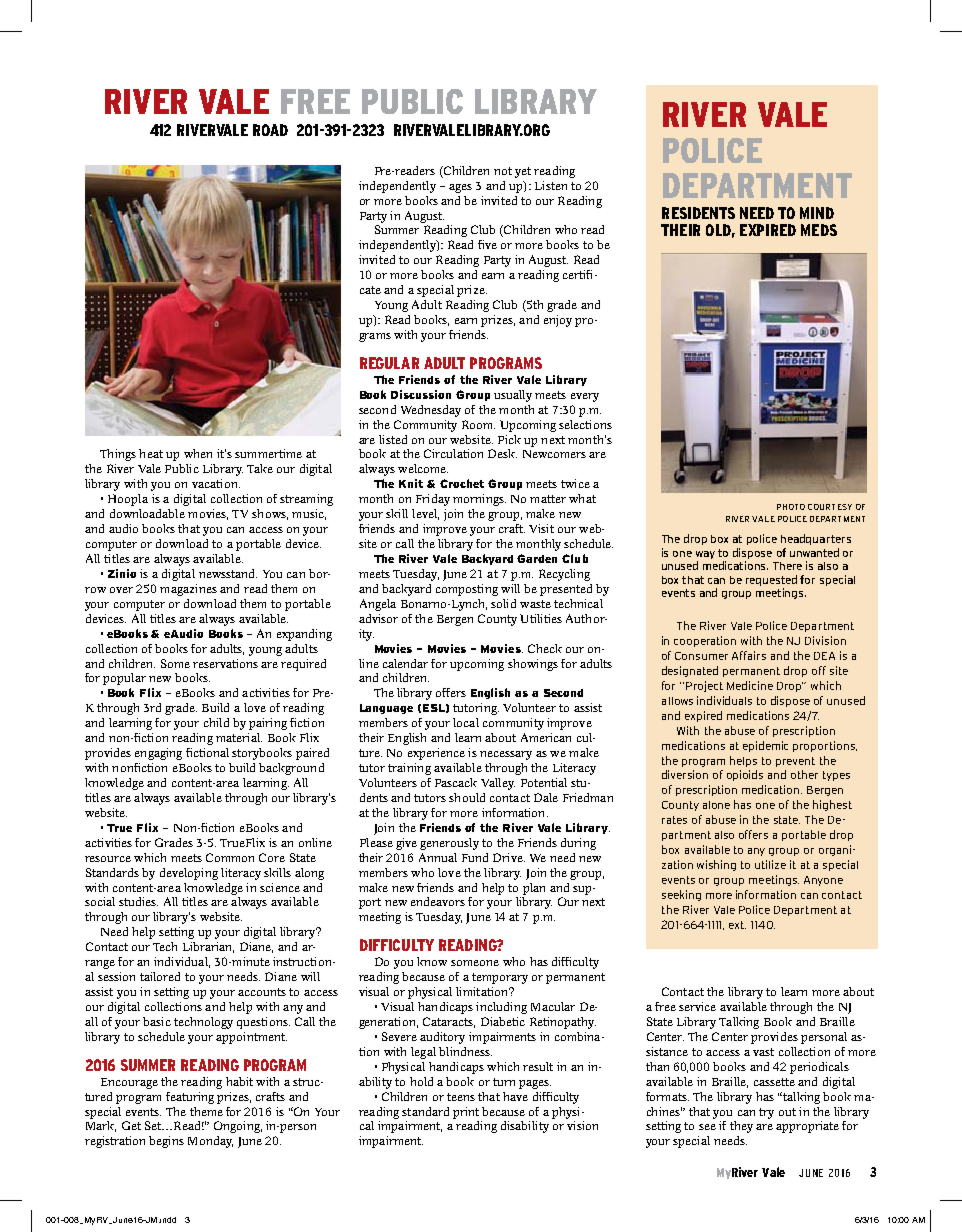 The width and height of the screenshot is (962, 1232). What do you see at coordinates (749, 655) in the screenshot?
I see `Affairs` at bounding box center [749, 655].
